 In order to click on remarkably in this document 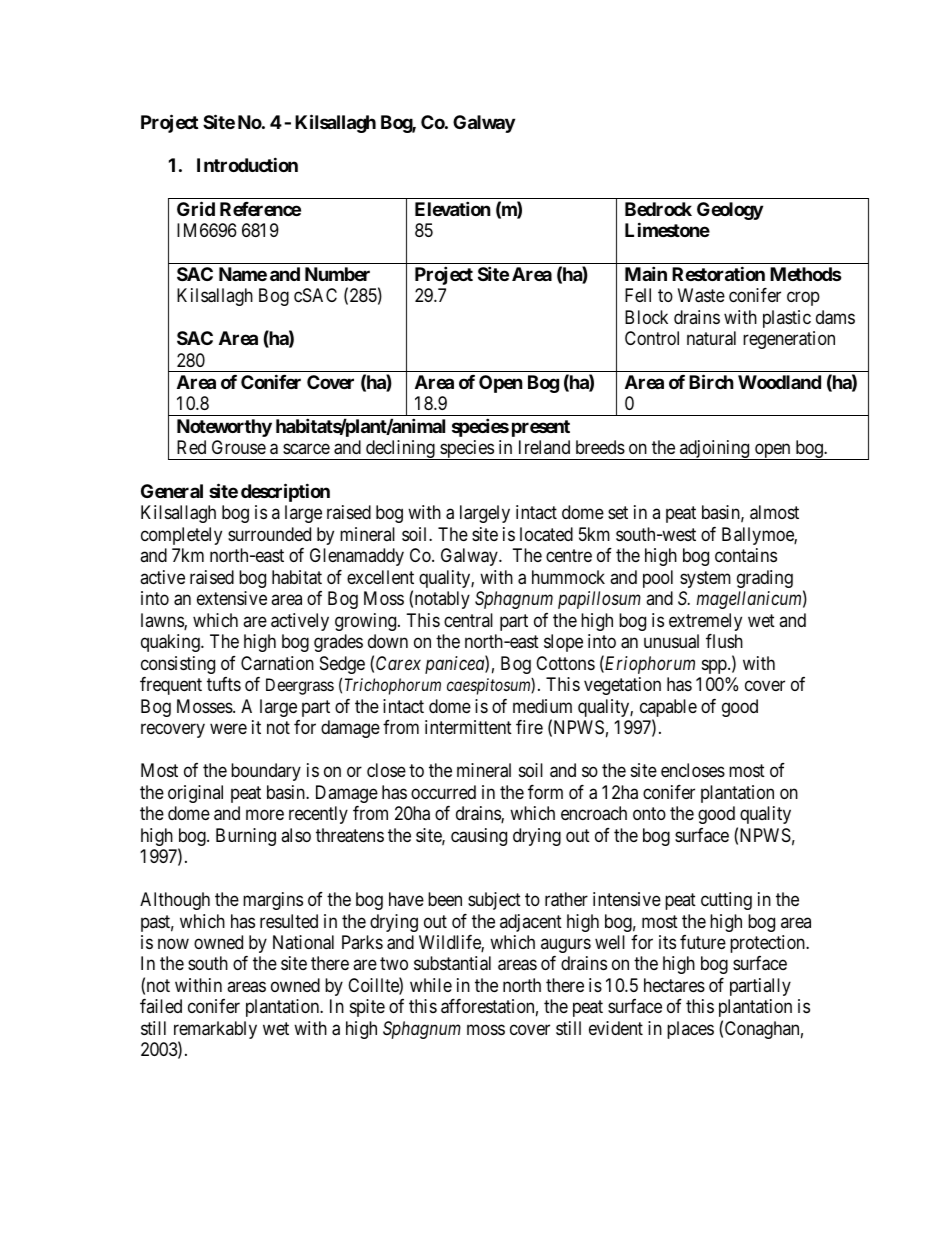, I will do `click(215, 1031)`.
